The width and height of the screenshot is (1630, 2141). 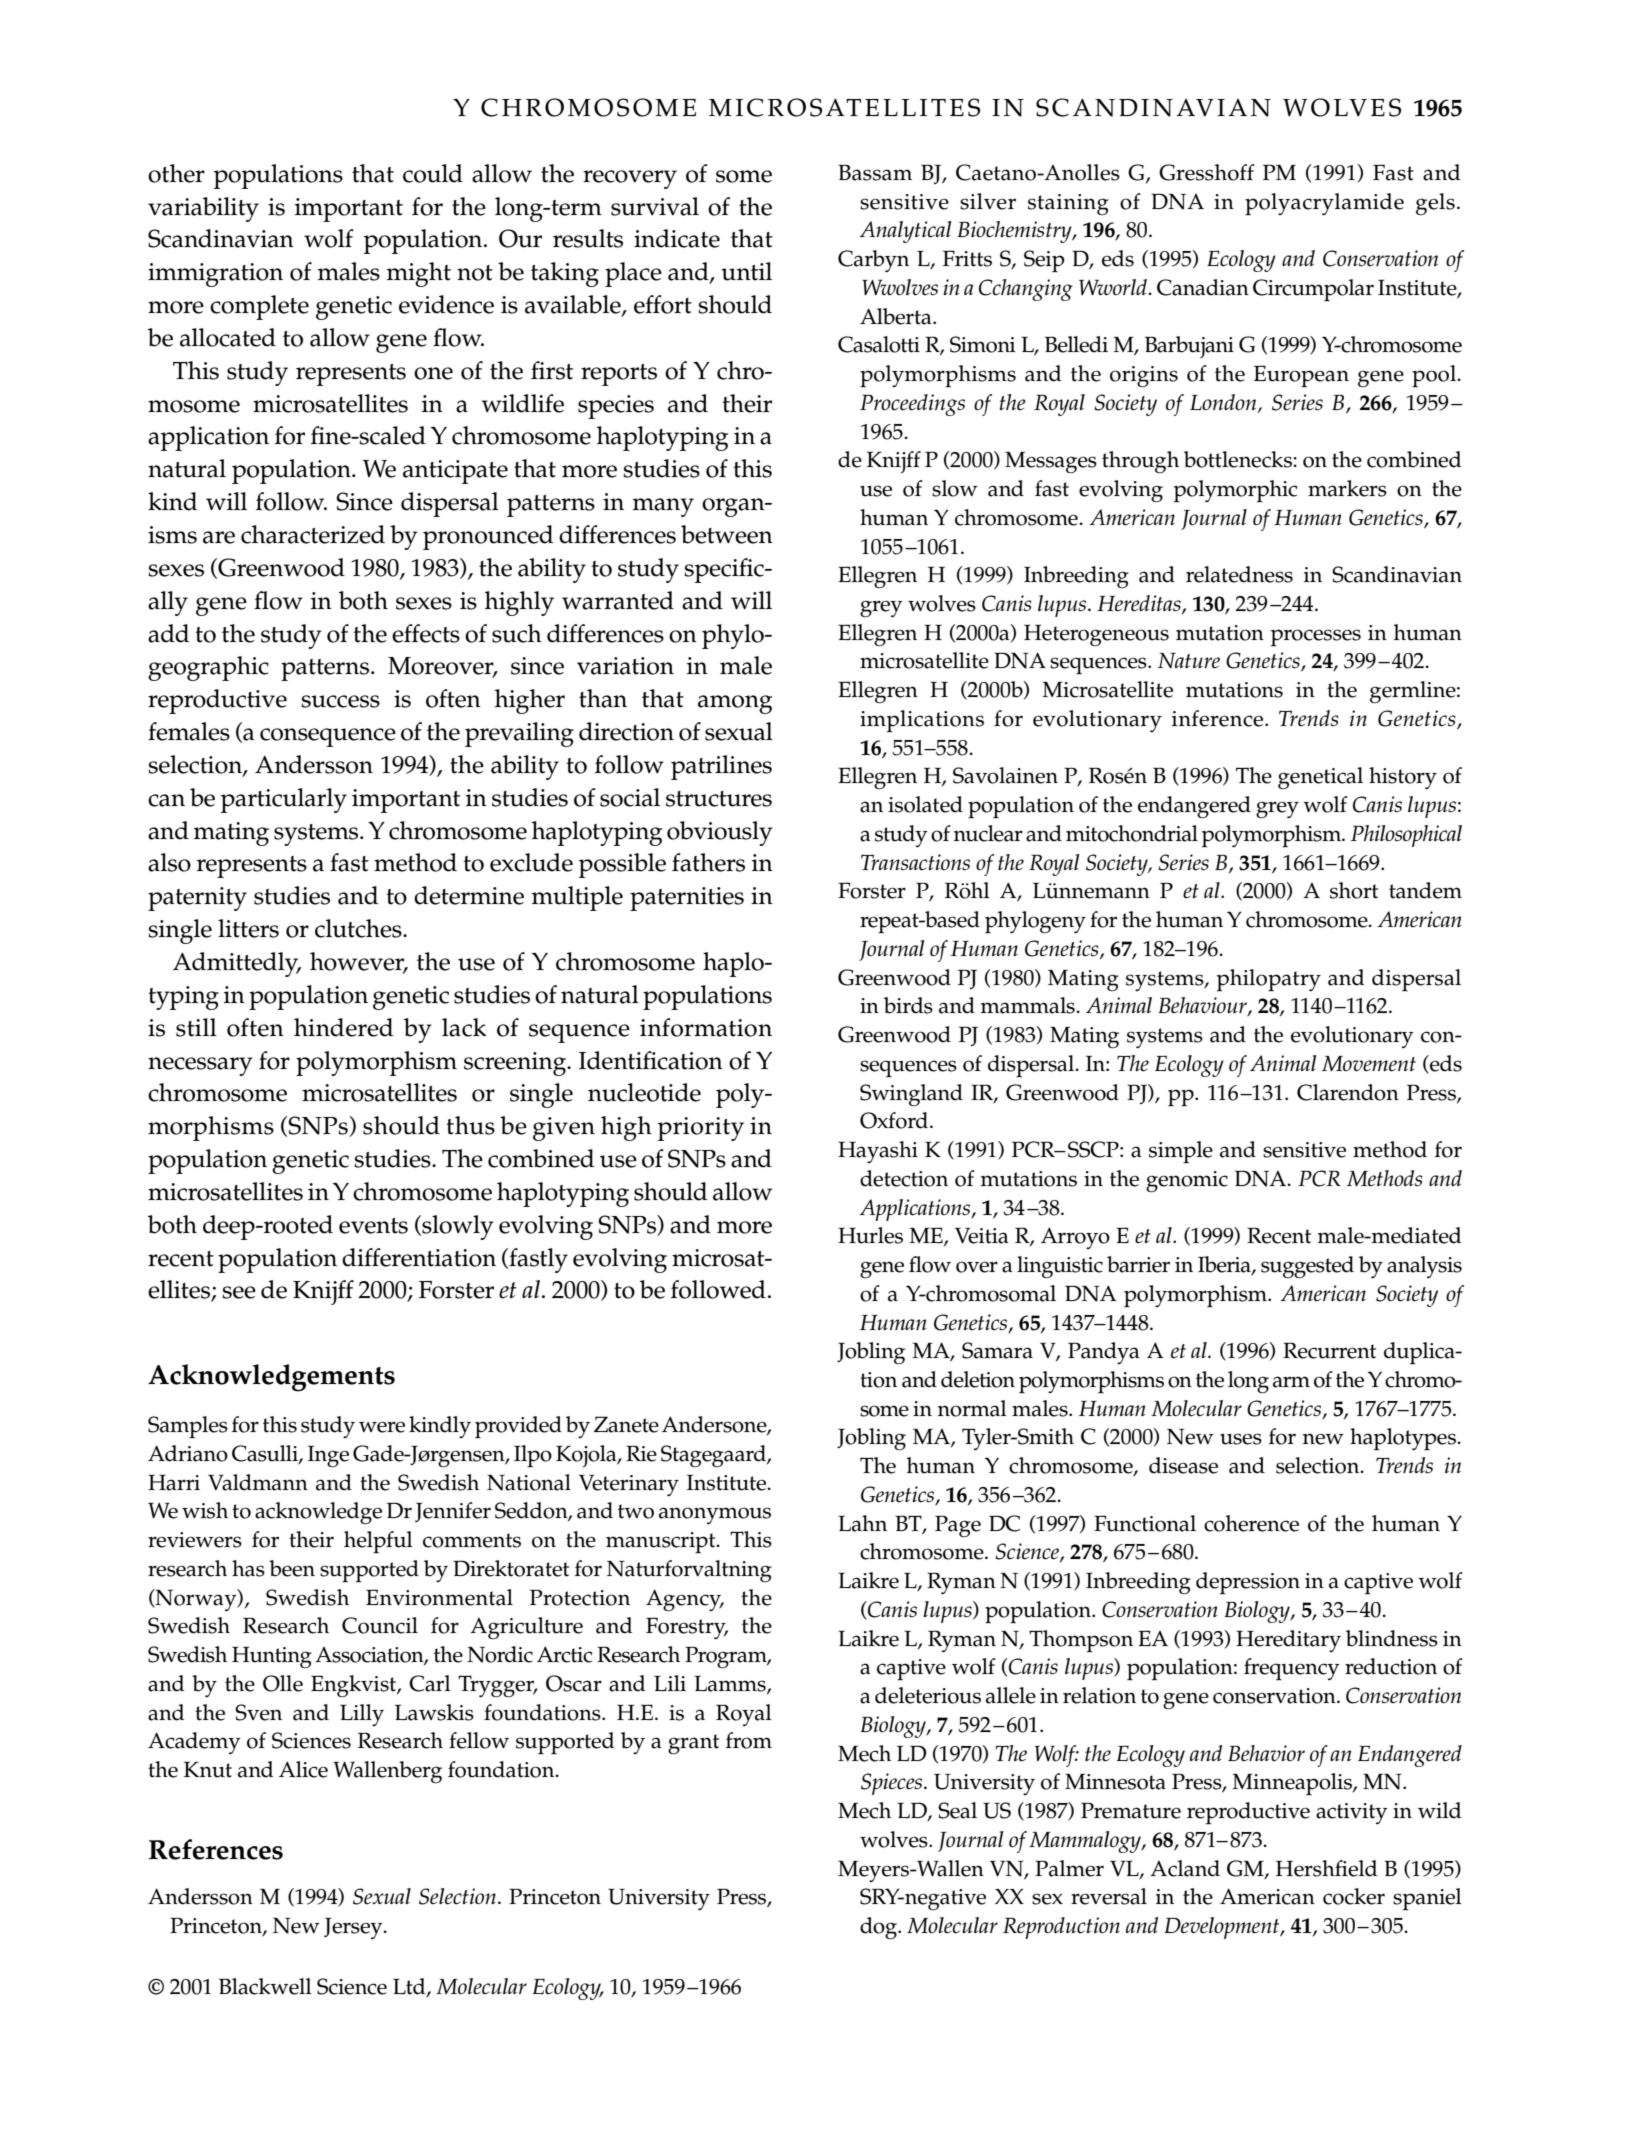 What do you see at coordinates (880, 1928) in the screenshot?
I see `dog` at bounding box center [880, 1928].
